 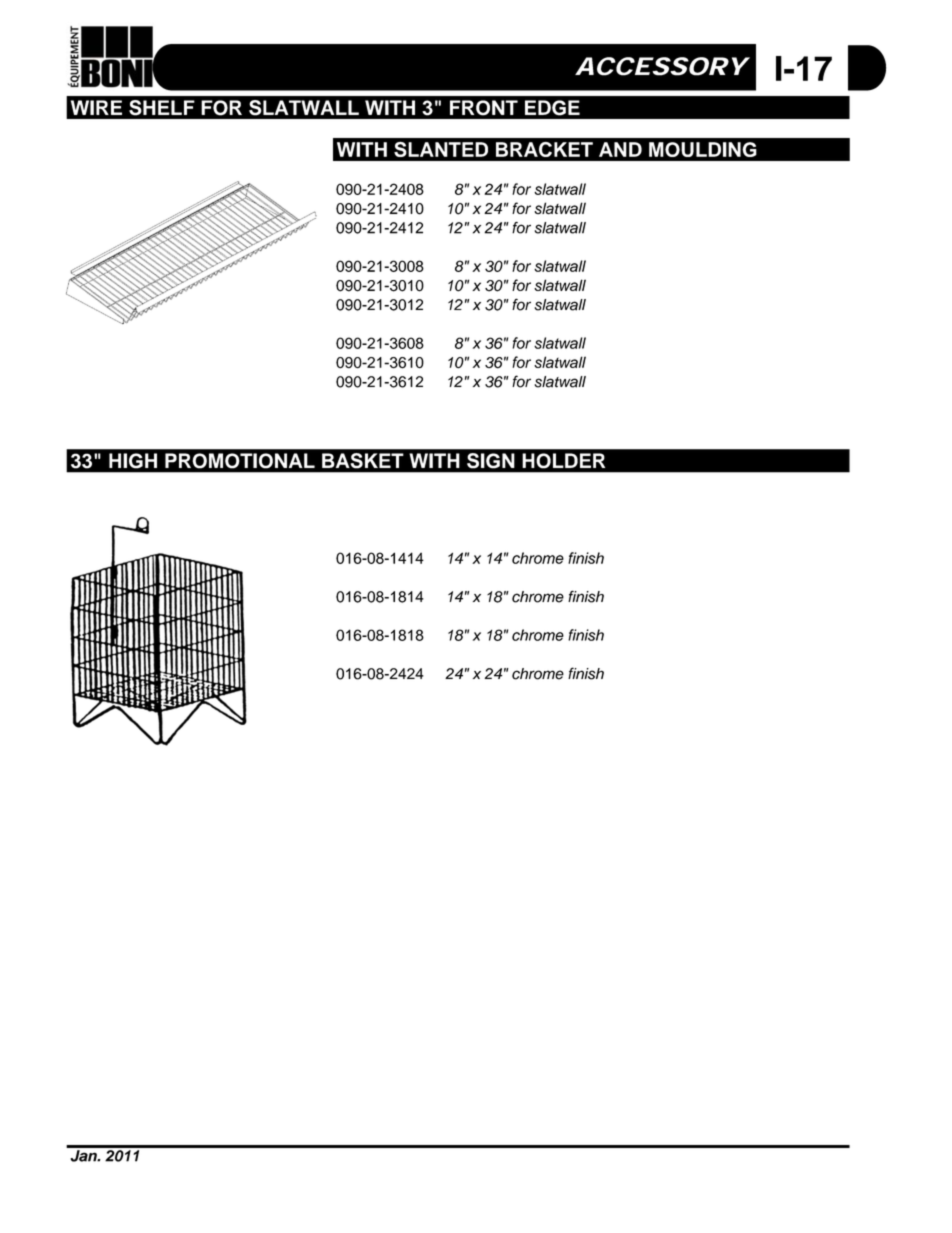 I want to click on HIGH, so click(x=133, y=460).
